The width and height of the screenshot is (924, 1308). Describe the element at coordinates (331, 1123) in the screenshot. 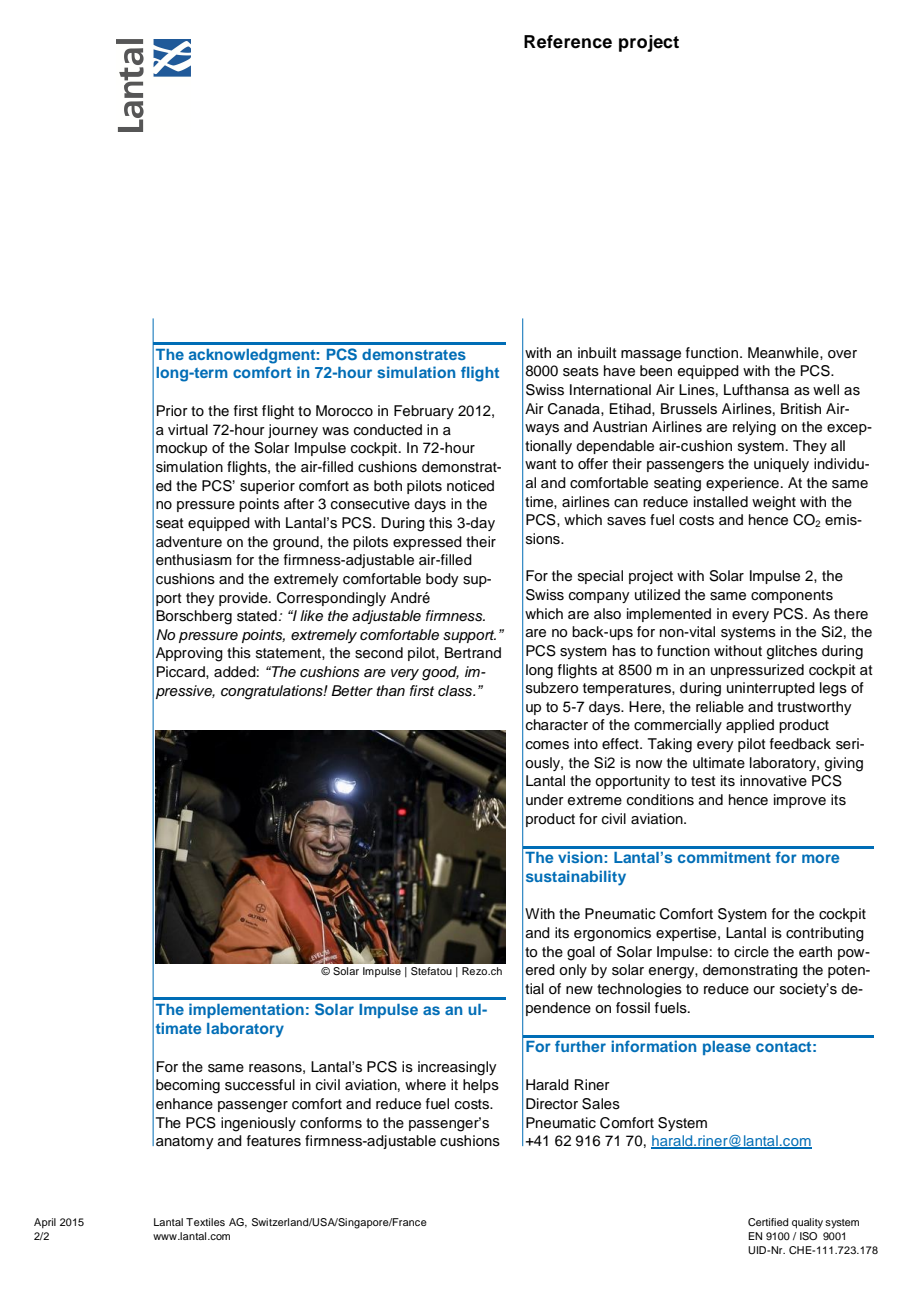

I see `conforms` at that location.
